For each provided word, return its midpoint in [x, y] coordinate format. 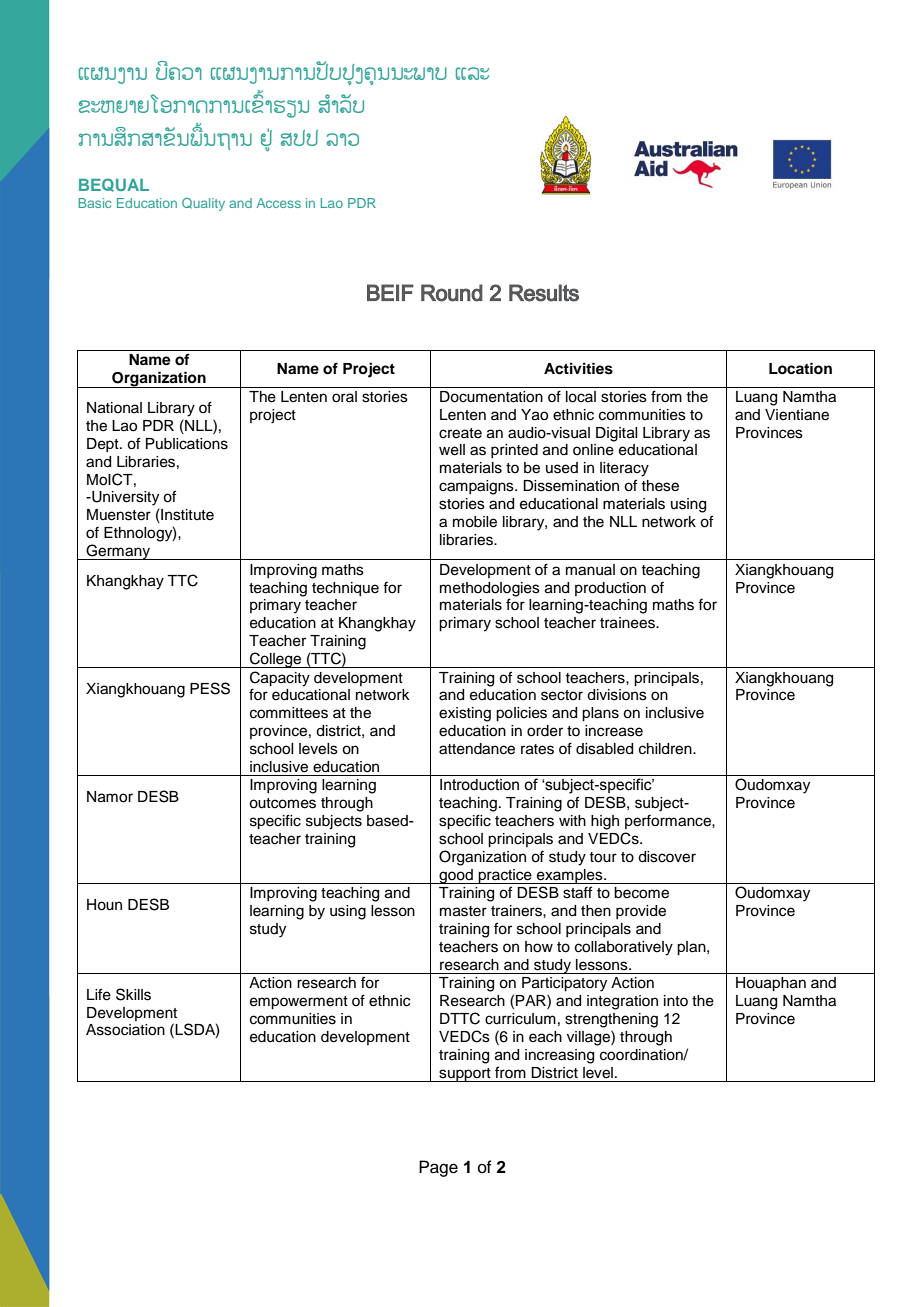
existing [465, 714]
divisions [617, 695]
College [276, 660]
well [452, 450]
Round [452, 293]
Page [438, 1168]
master [463, 911]
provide [641, 912]
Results [544, 293]
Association [125, 1030]
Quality [203, 204]
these [660, 486]
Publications [187, 444]
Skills [133, 994]
